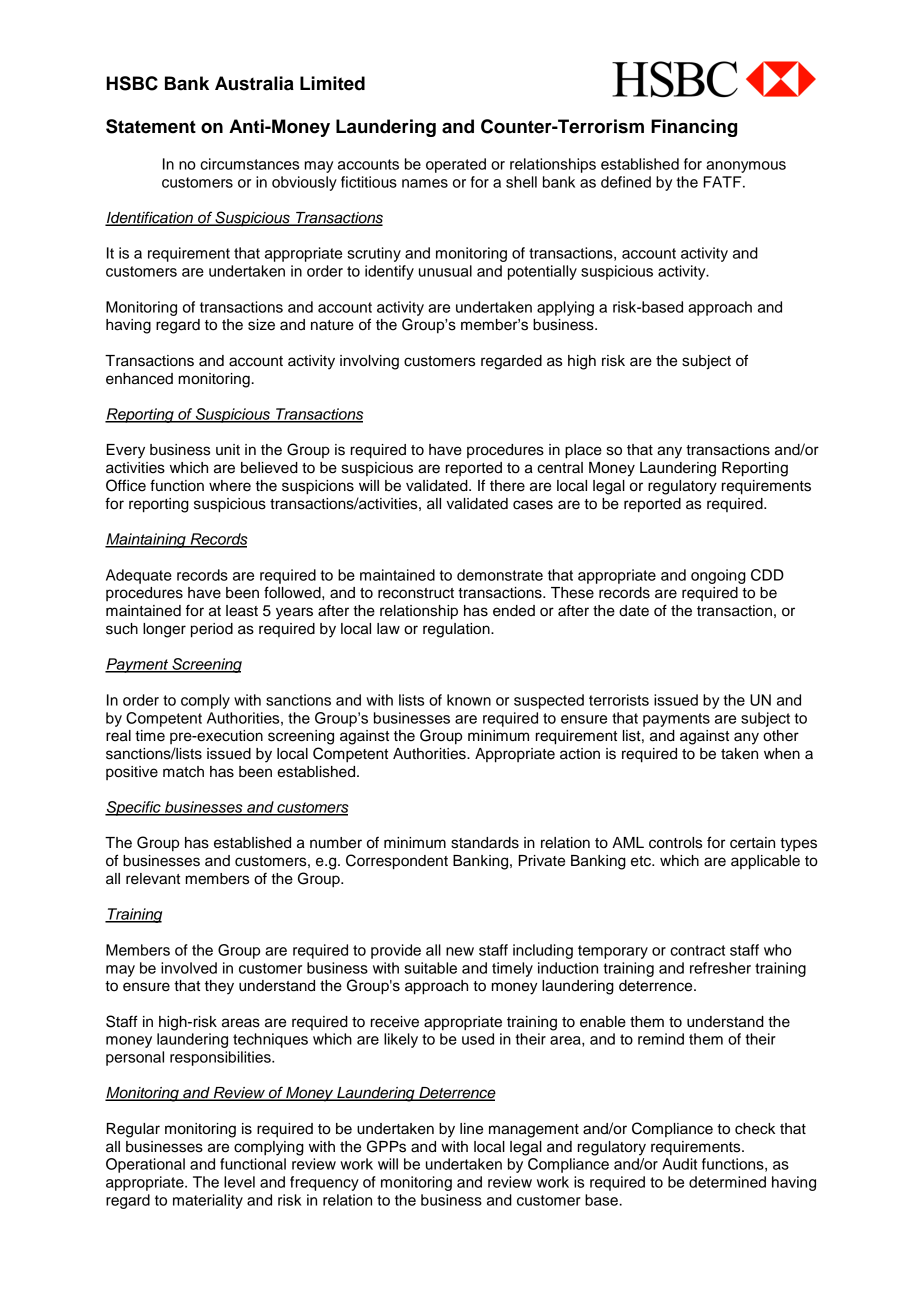 This screenshot has width=924, height=1308. Describe the element at coordinates (456, 165) in the screenshot. I see `operated` at that location.
